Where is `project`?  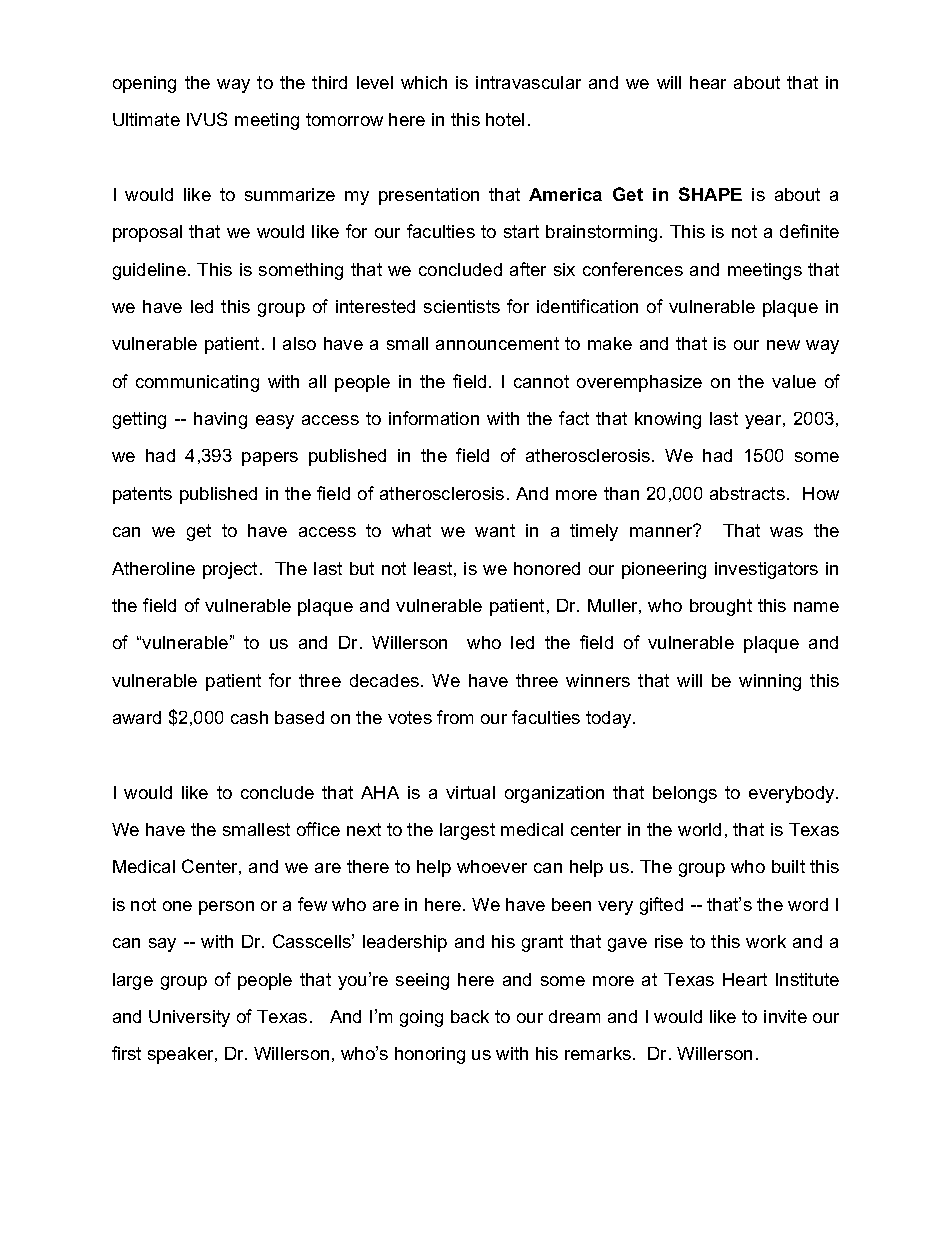 project is located at coordinates (230, 570).
